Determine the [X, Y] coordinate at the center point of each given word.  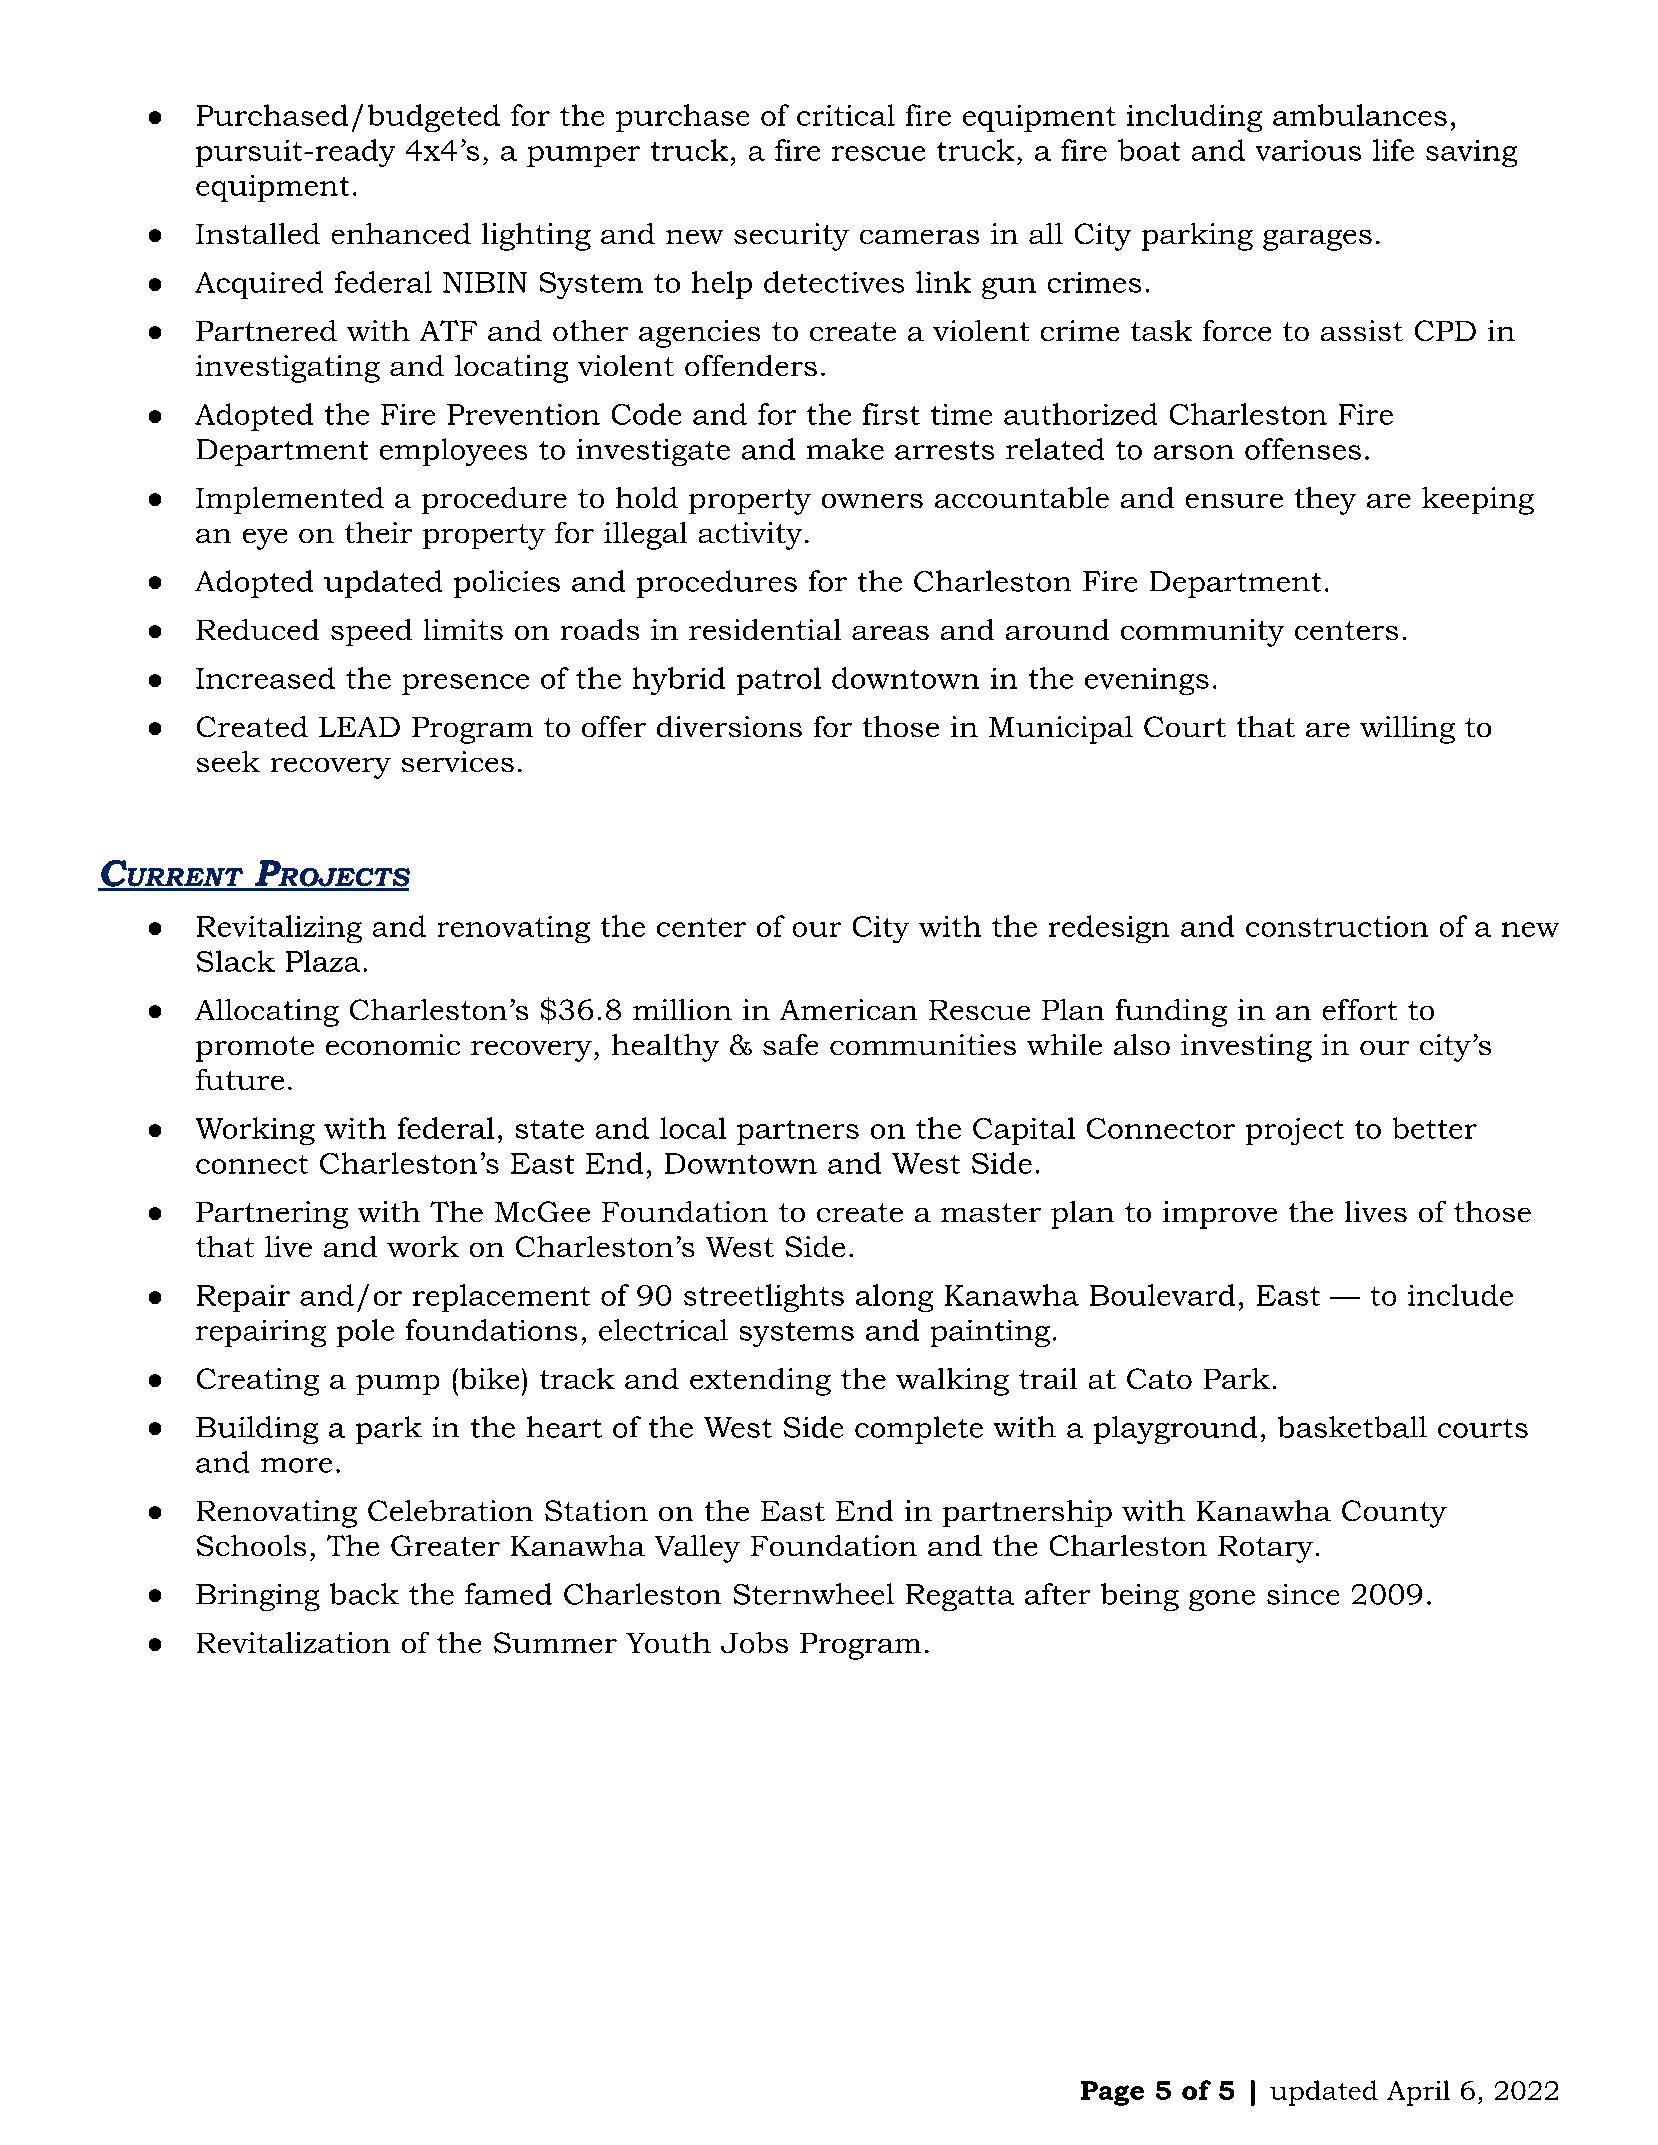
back [364, 1594]
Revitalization [293, 1642]
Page [1112, 2093]
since [1303, 1594]
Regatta [960, 1597]
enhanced [401, 233]
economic [393, 1044]
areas [890, 633]
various [1308, 150]
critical [846, 115]
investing [1246, 1048]
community [1202, 633]
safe [790, 1044]
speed [371, 632]
